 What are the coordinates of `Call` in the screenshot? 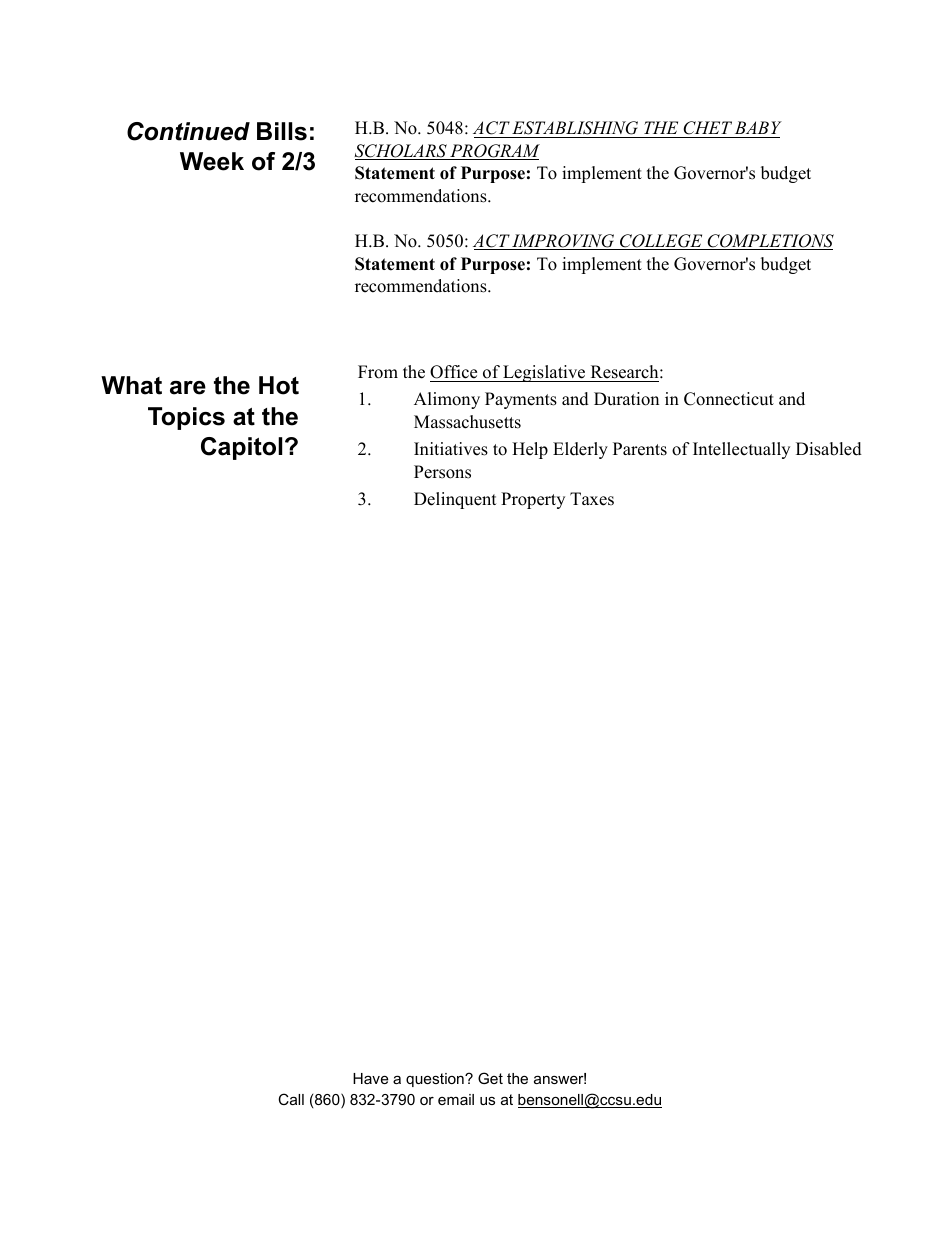 It's located at (291, 1099).
